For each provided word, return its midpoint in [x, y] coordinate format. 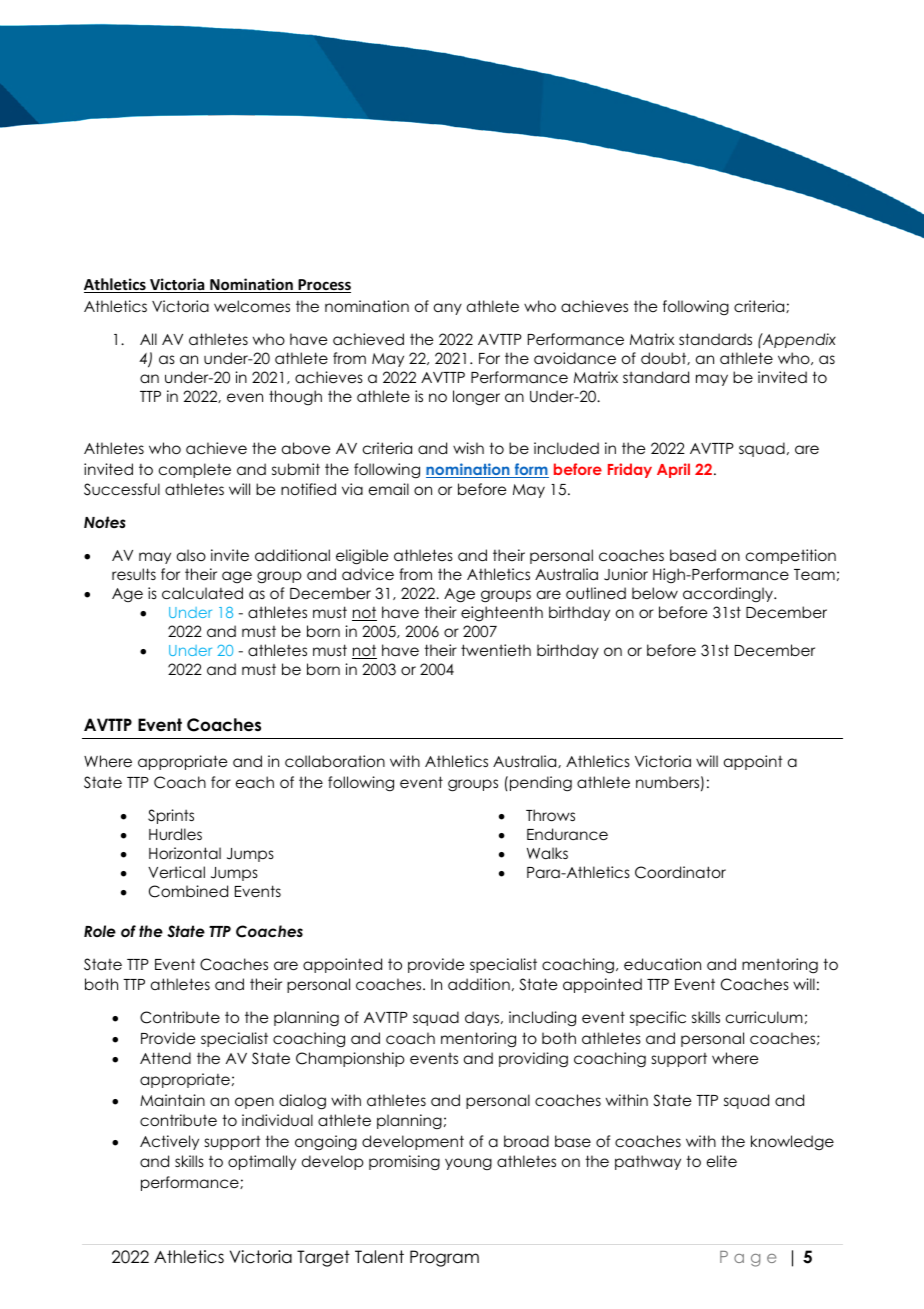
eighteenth [502, 613]
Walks [547, 853]
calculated [202, 593]
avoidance [575, 358]
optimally [262, 1162]
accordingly [729, 594]
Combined [188, 891]
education [662, 964]
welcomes [252, 306]
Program [444, 1258]
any [448, 309]
